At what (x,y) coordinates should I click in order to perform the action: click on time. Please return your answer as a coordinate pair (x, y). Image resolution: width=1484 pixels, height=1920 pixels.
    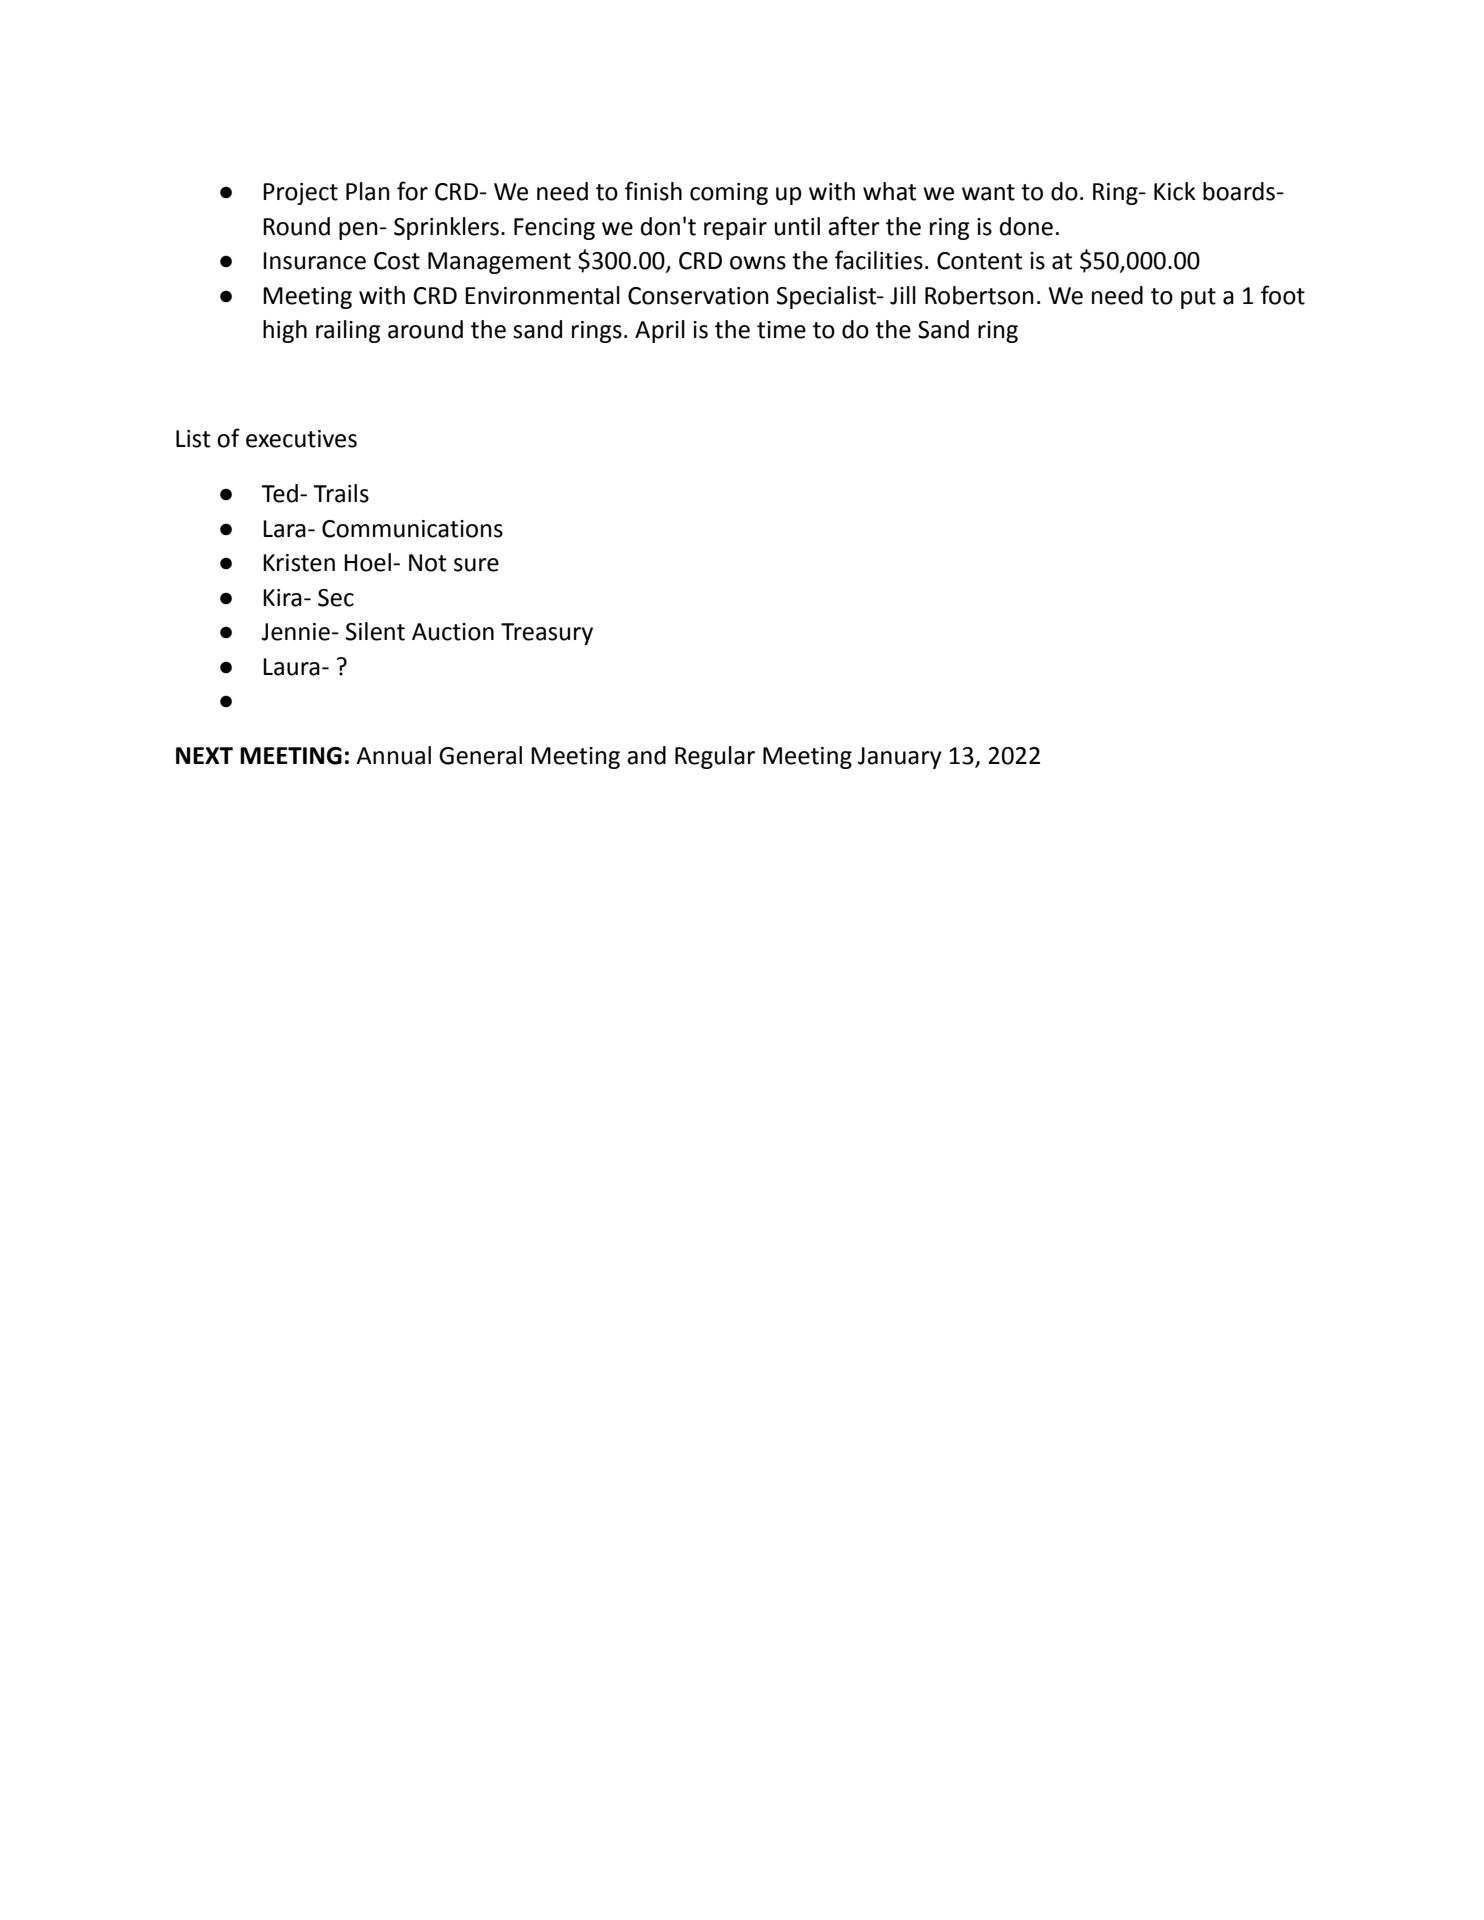
    Looking at the image, I should click on (781, 330).
